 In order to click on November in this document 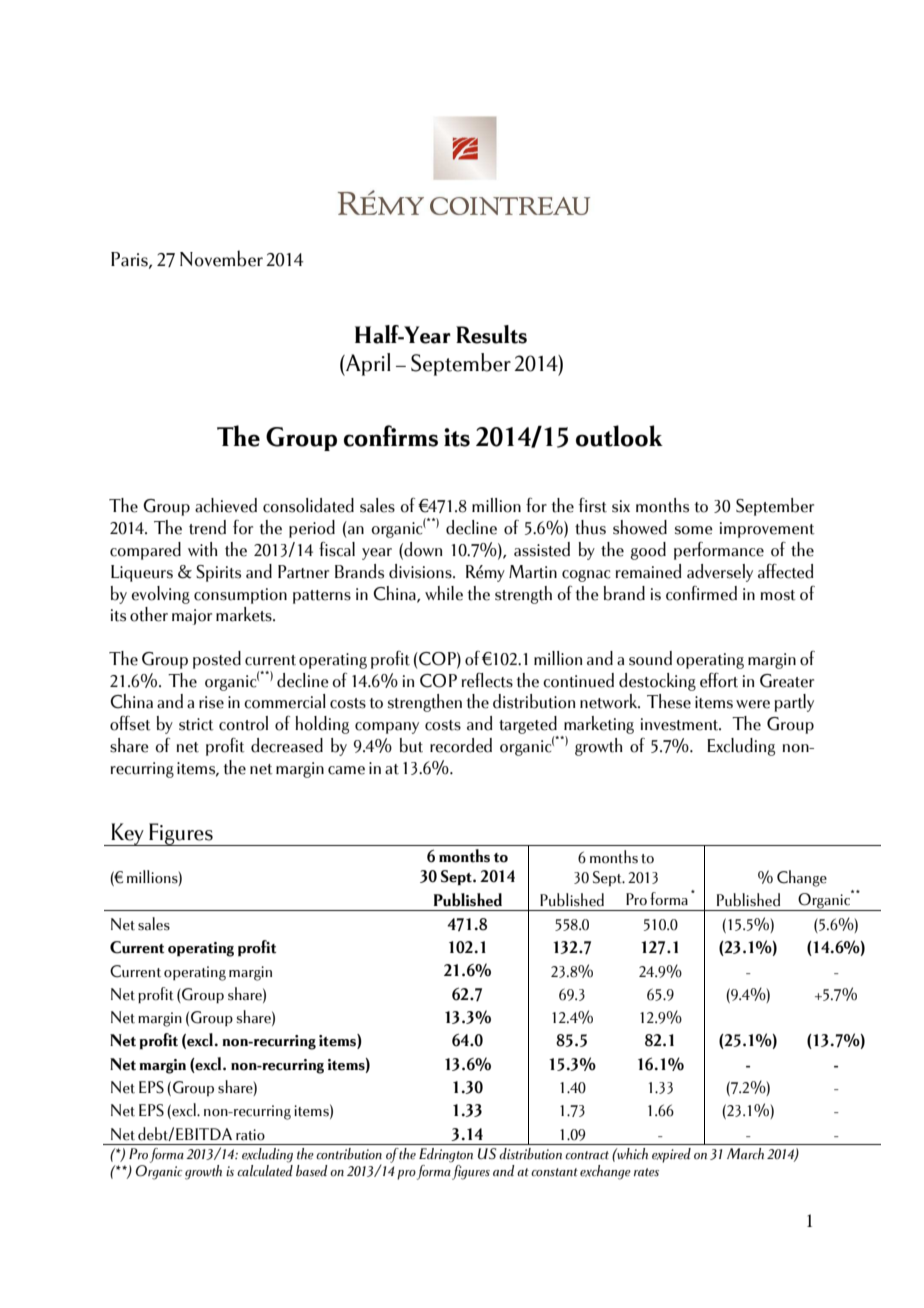, I will do `click(221, 258)`.
